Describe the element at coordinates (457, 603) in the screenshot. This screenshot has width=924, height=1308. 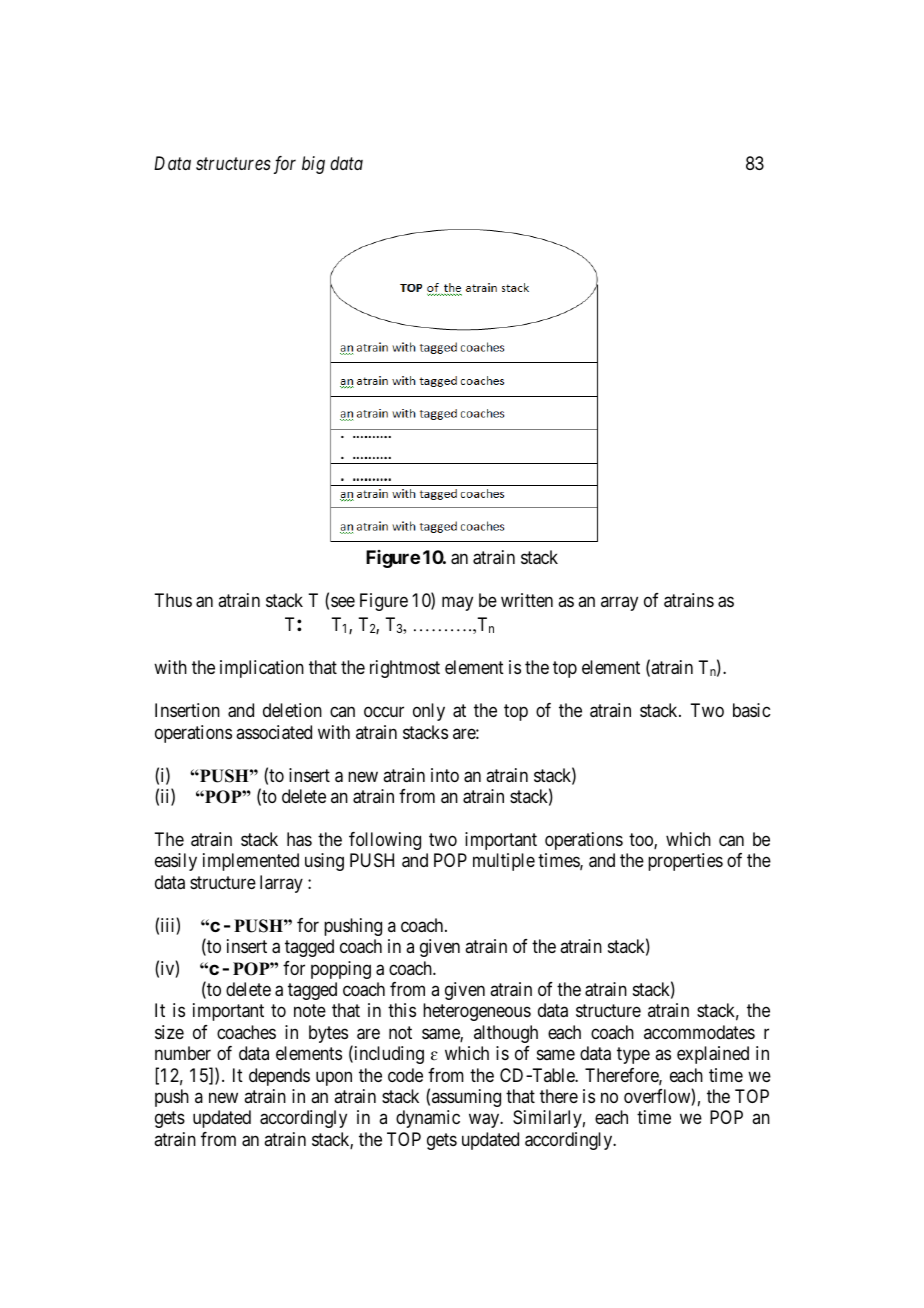
I see `may` at that location.
